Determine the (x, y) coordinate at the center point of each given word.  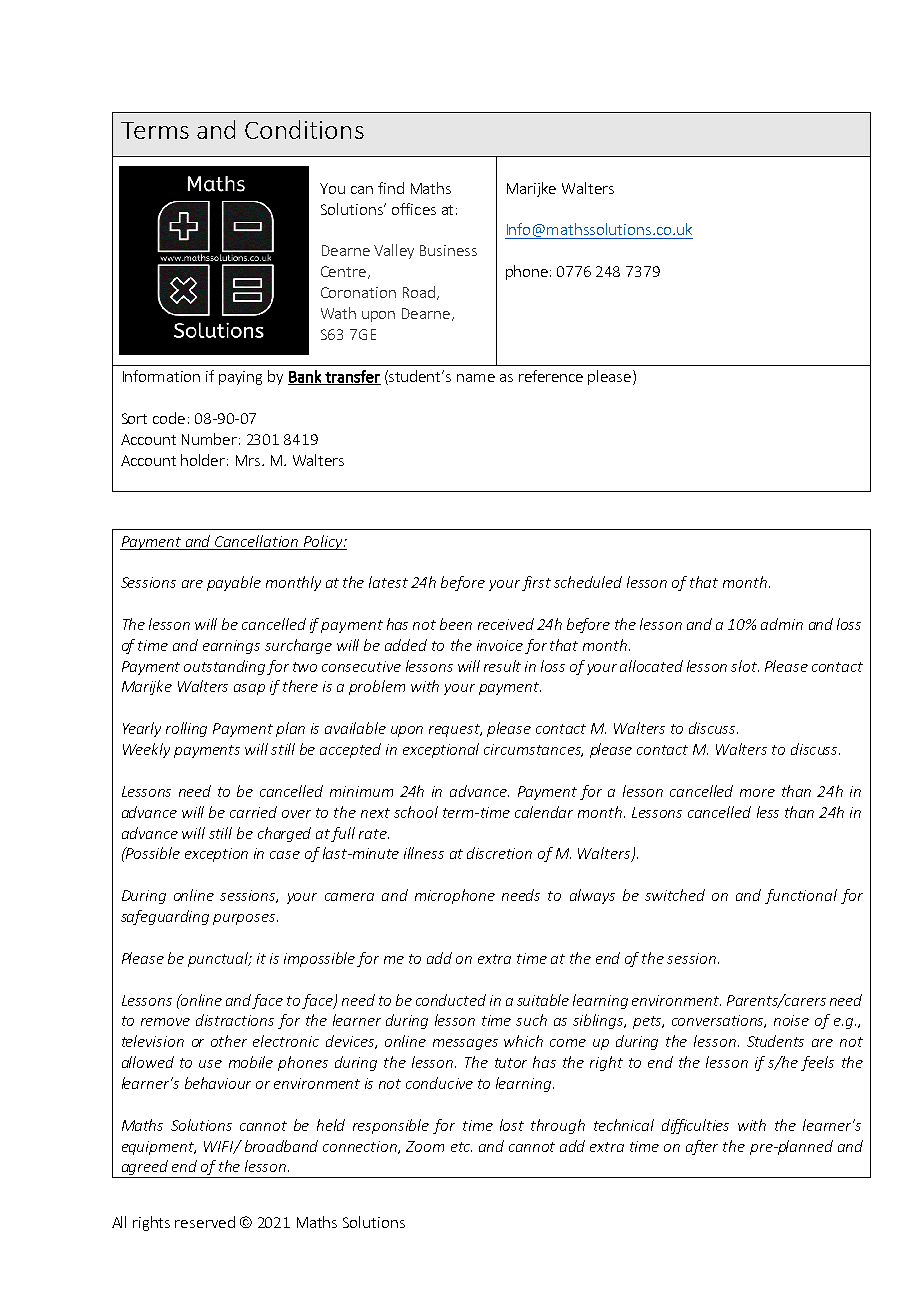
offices (414, 209)
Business (448, 250)
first (536, 583)
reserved (205, 1222)
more (757, 793)
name (476, 378)
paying (240, 378)
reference (551, 376)
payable (234, 583)
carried (253, 812)
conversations (719, 1021)
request (455, 730)
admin (782, 624)
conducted (451, 1000)
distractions (235, 1020)
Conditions (304, 129)
